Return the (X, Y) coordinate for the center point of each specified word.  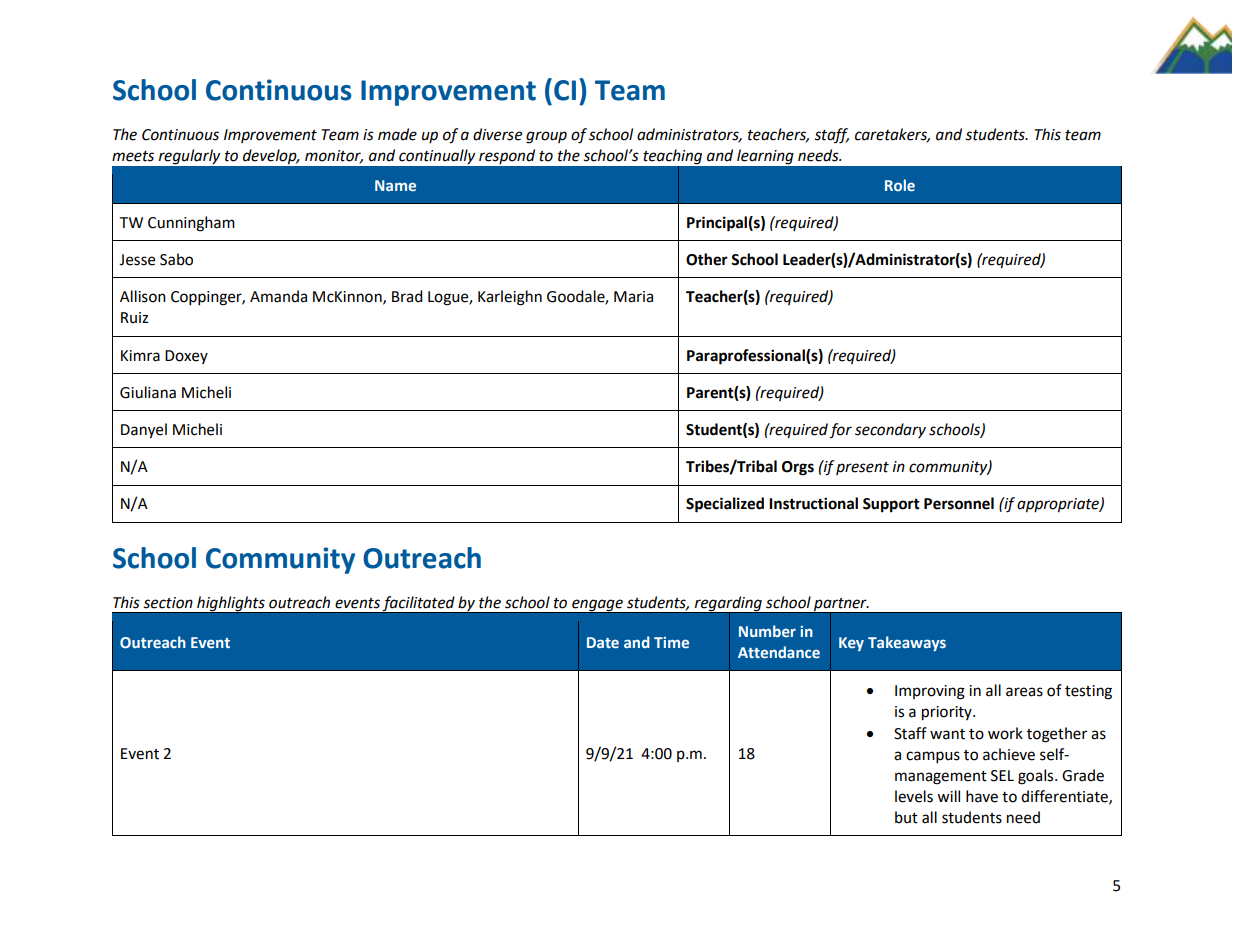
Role (900, 185)
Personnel (959, 503)
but (906, 817)
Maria (633, 297)
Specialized (725, 505)
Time (671, 642)
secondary (890, 430)
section (168, 603)
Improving (930, 692)
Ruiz (134, 318)
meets (133, 156)
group (546, 137)
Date (603, 642)
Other (707, 259)
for (840, 431)
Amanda (278, 296)
